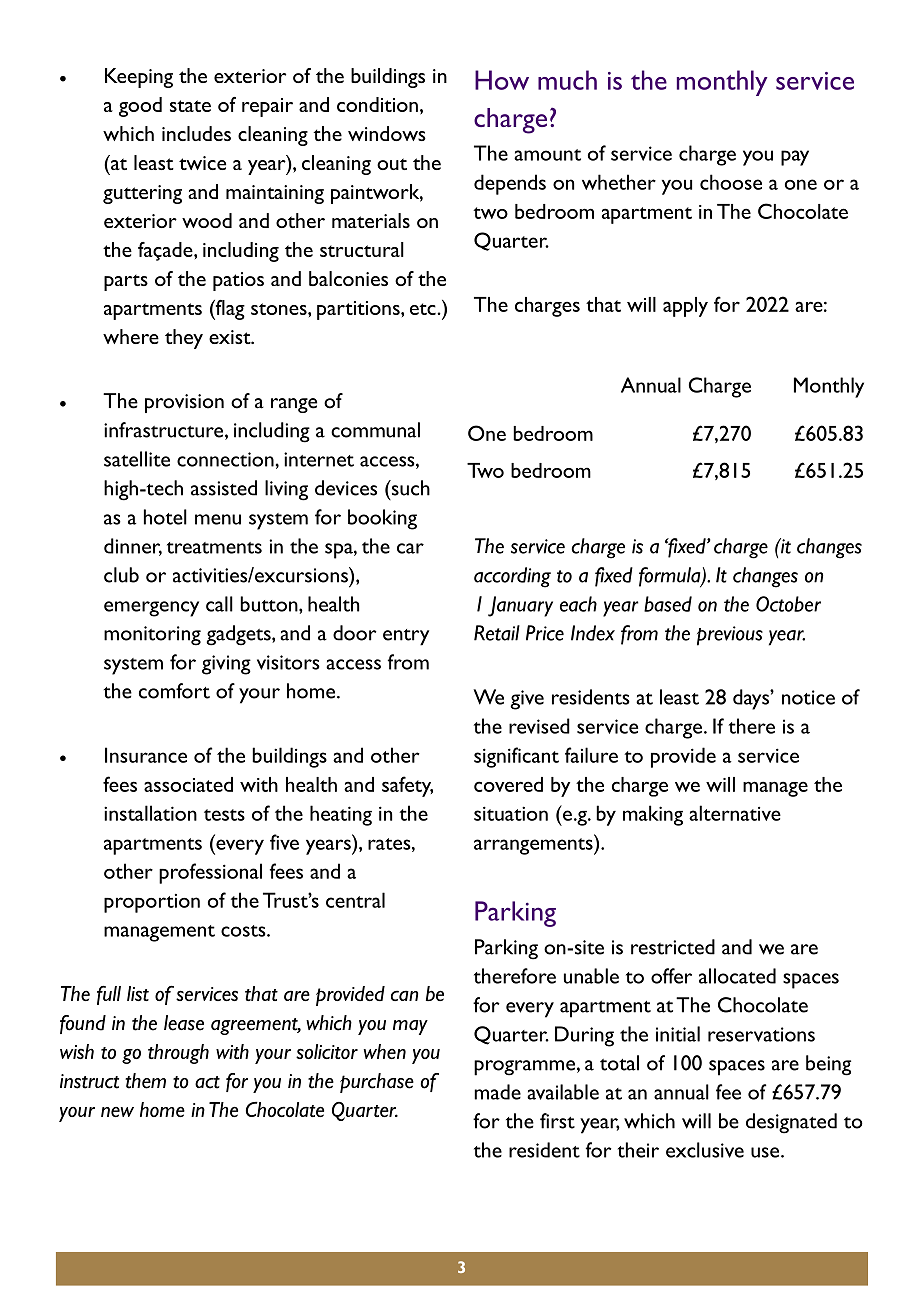 The height and width of the screenshot is (1308, 924). I want to click on How, so click(502, 80).
